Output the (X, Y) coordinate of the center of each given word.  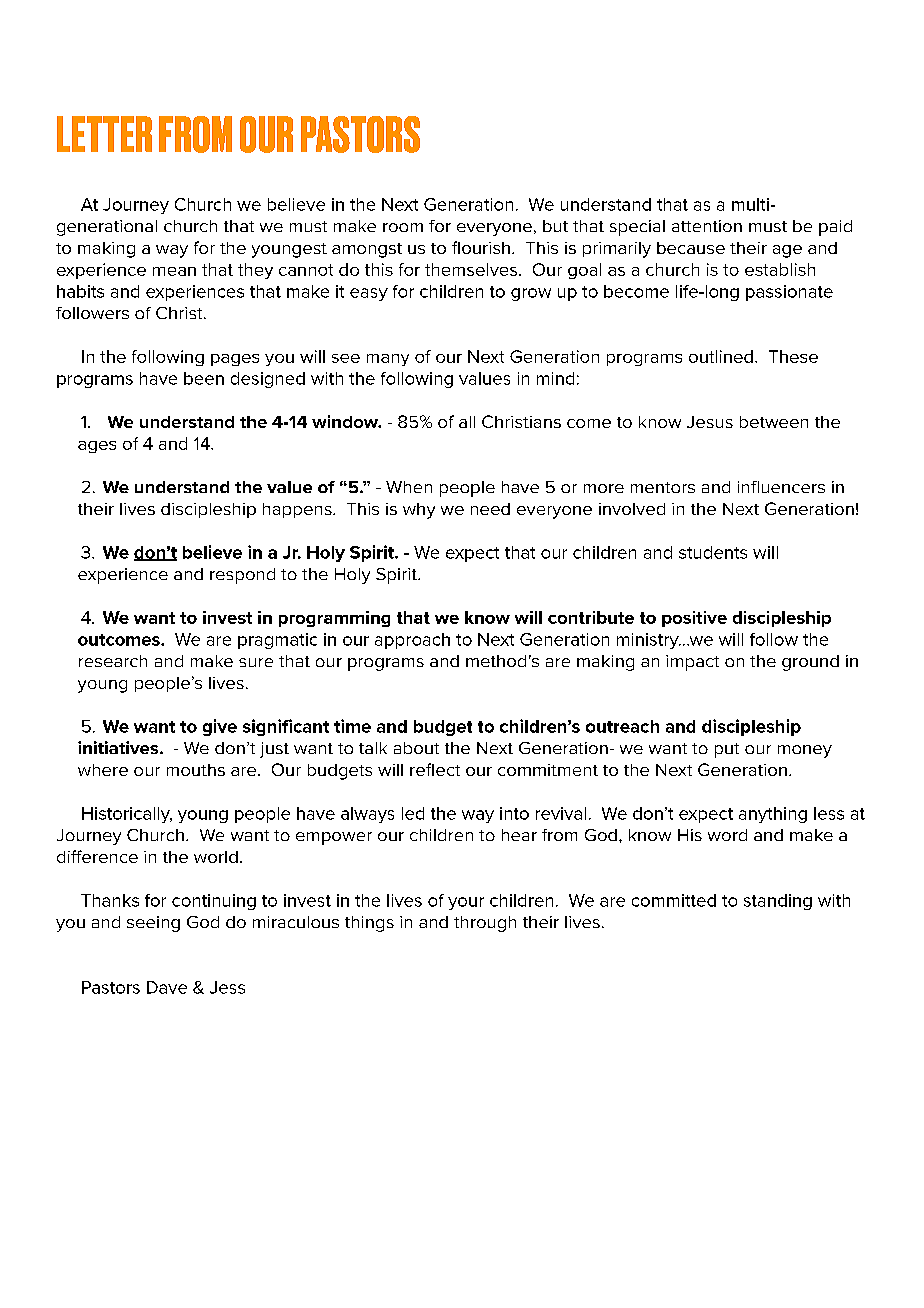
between (774, 422)
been (204, 378)
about (416, 748)
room (403, 227)
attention (707, 226)
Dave (167, 987)
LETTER (104, 134)
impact (692, 663)
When (409, 487)
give (220, 727)
